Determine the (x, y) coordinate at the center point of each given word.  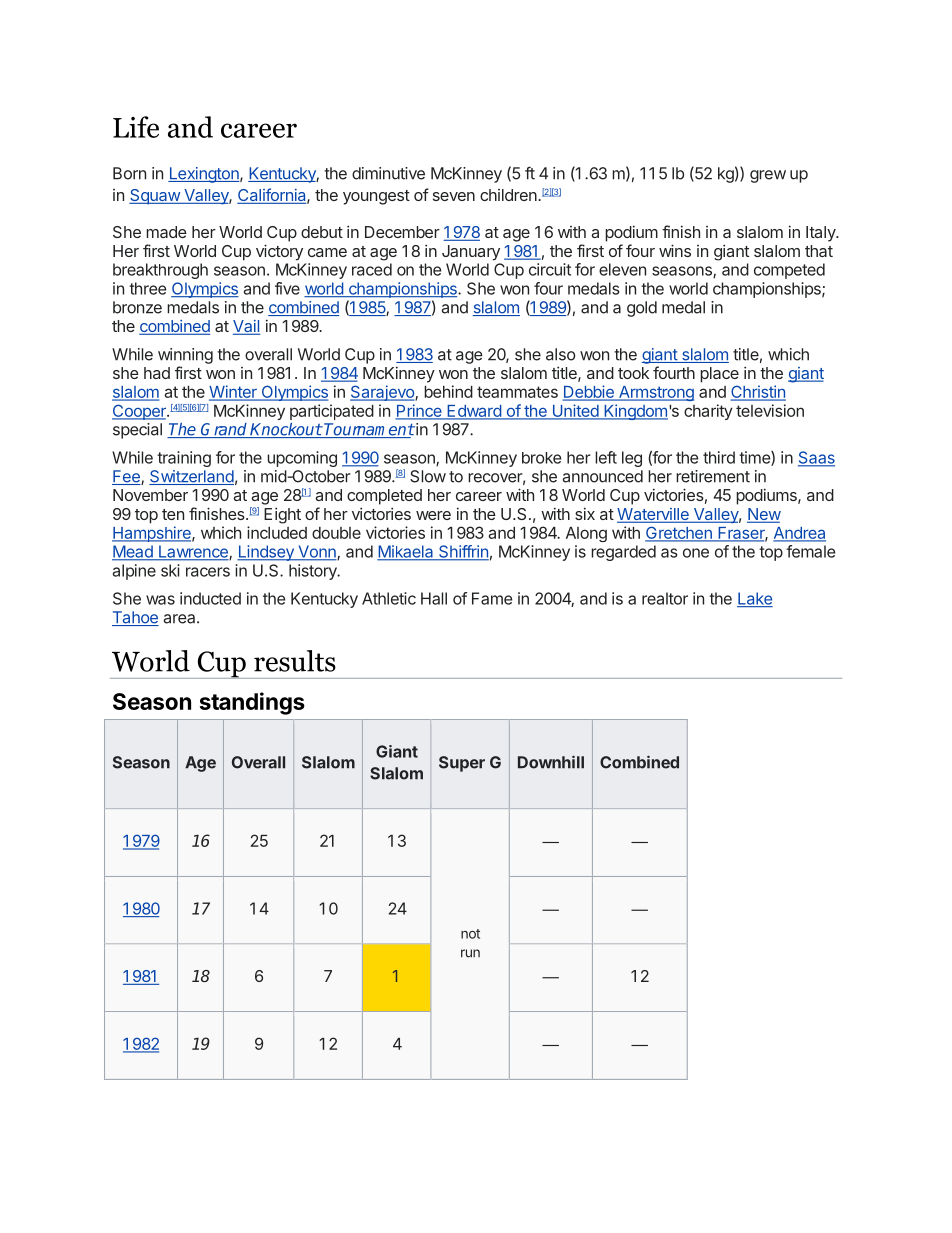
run (470, 953)
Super (462, 764)
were (433, 515)
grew (768, 176)
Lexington (204, 175)
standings (252, 703)
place (719, 375)
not (470, 934)
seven (454, 196)
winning (185, 356)
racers (208, 572)
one (696, 553)
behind (448, 391)
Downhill (551, 762)
